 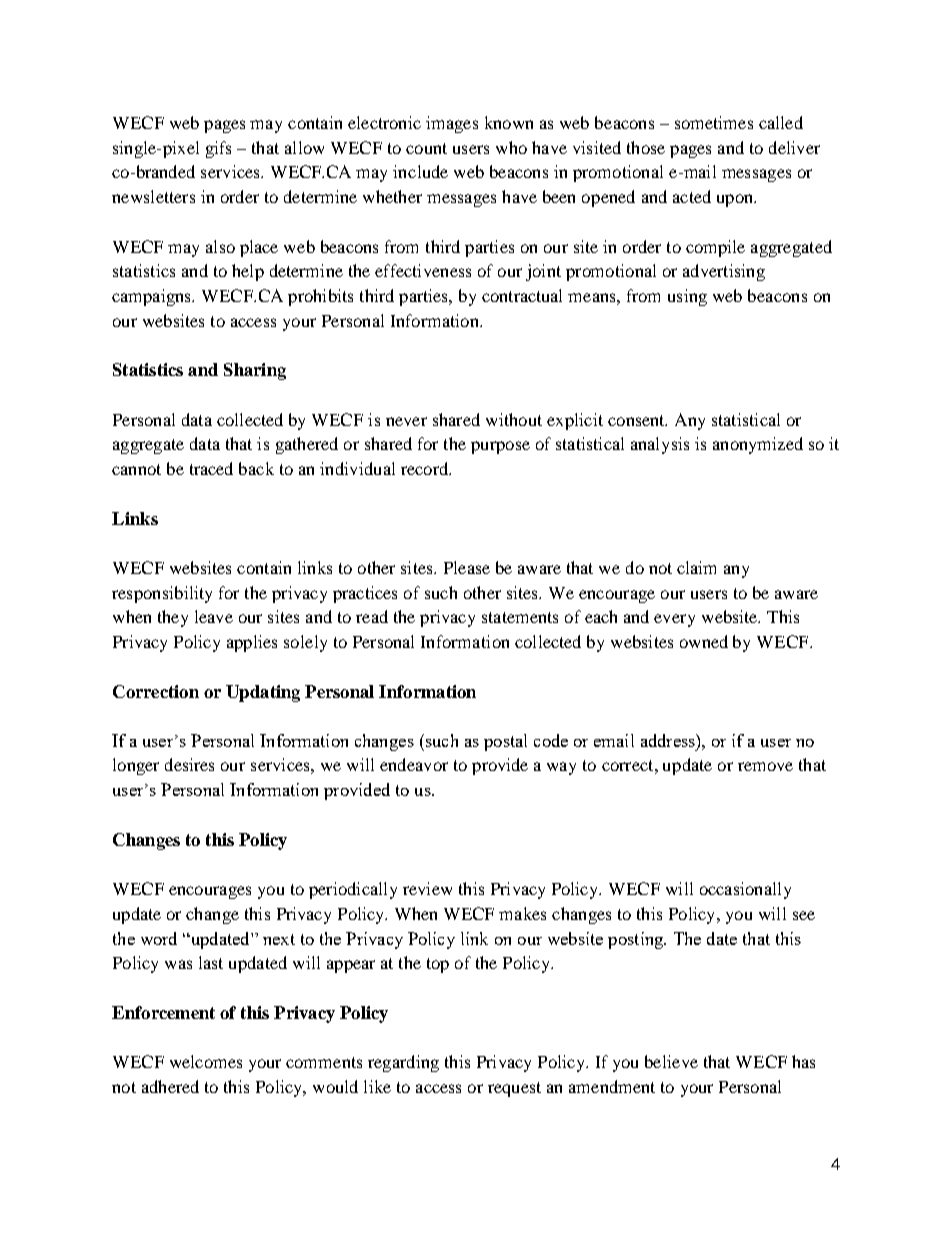 I want to click on sometimes, so click(x=714, y=122).
